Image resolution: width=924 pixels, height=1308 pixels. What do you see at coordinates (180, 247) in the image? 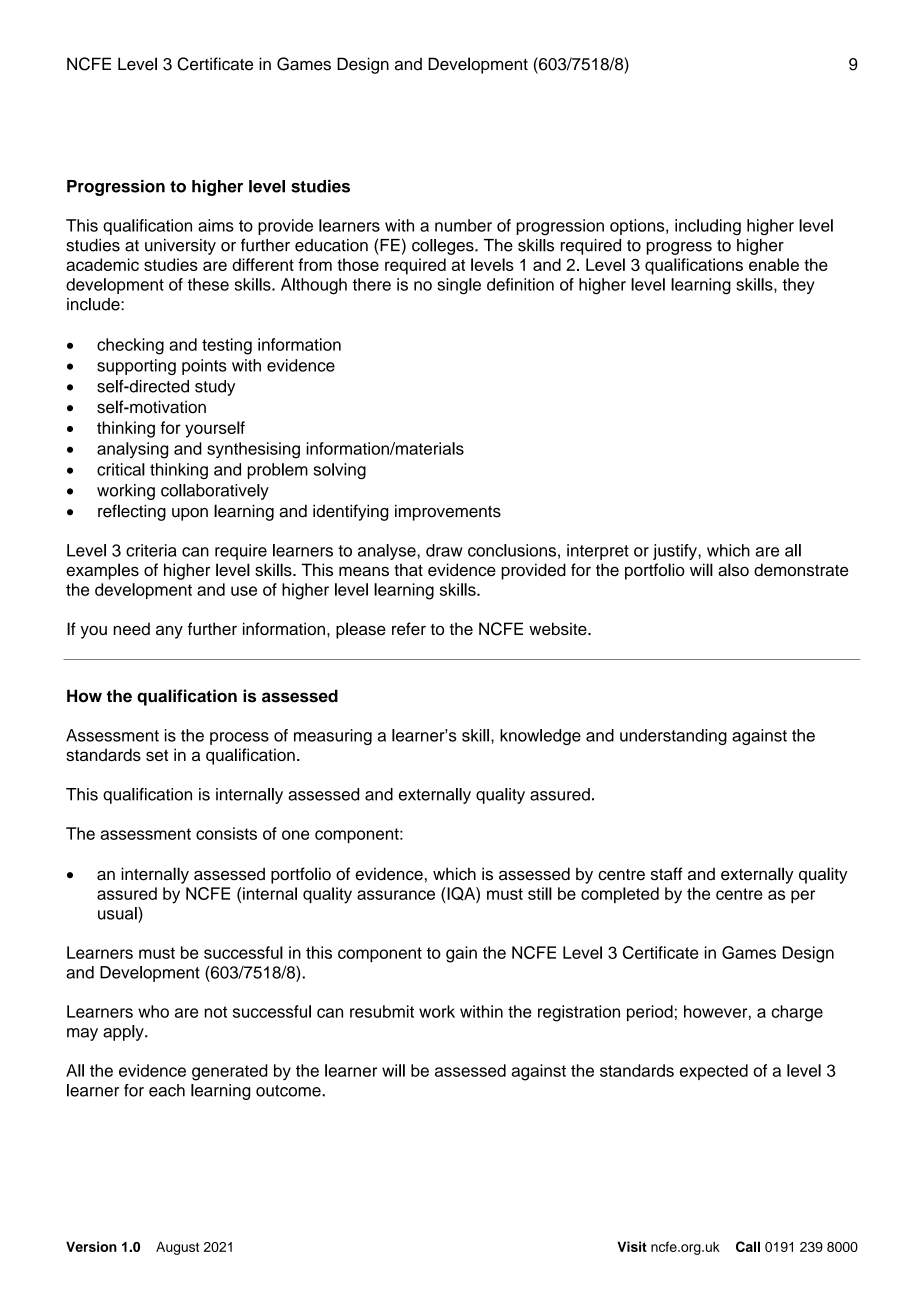
I see `university` at bounding box center [180, 247].
